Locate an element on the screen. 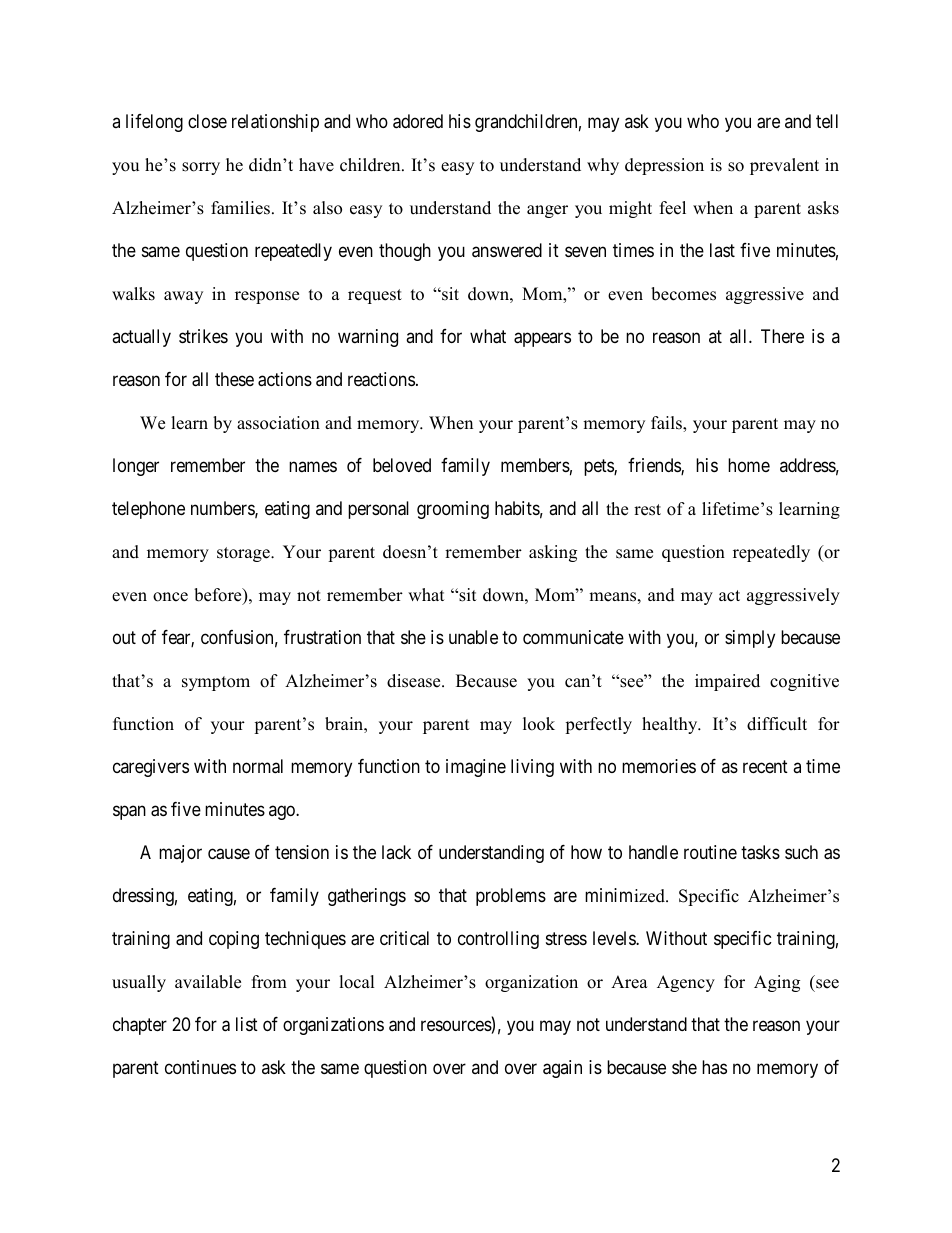 The width and height of the screenshot is (952, 1233). once is located at coordinates (170, 597).
